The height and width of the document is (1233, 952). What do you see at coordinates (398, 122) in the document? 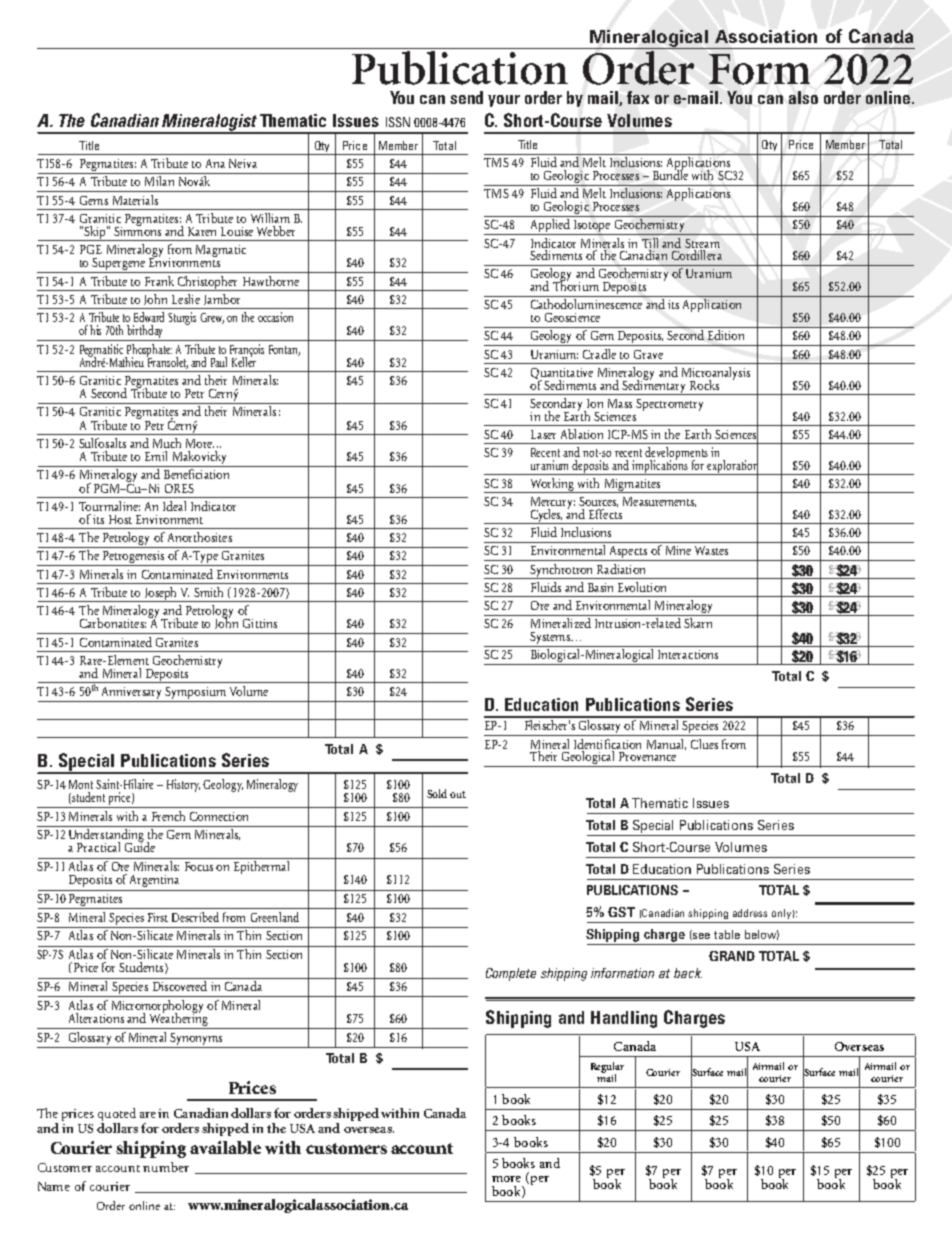
I see `ISSN` at bounding box center [398, 122].
